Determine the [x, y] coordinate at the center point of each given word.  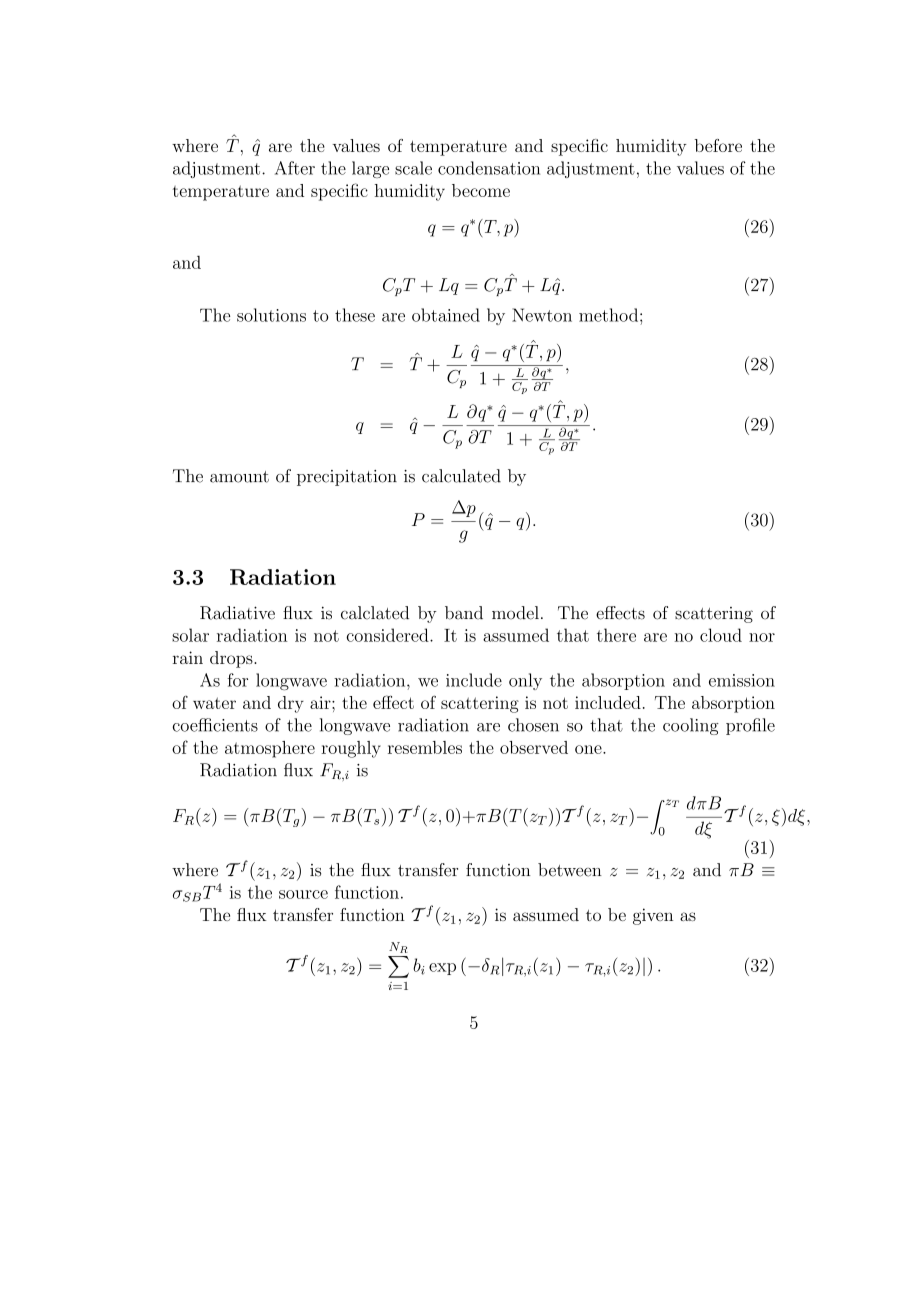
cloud [721, 635]
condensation [489, 168]
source [303, 894]
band [464, 613]
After [295, 168]
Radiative [237, 613]
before [718, 145]
